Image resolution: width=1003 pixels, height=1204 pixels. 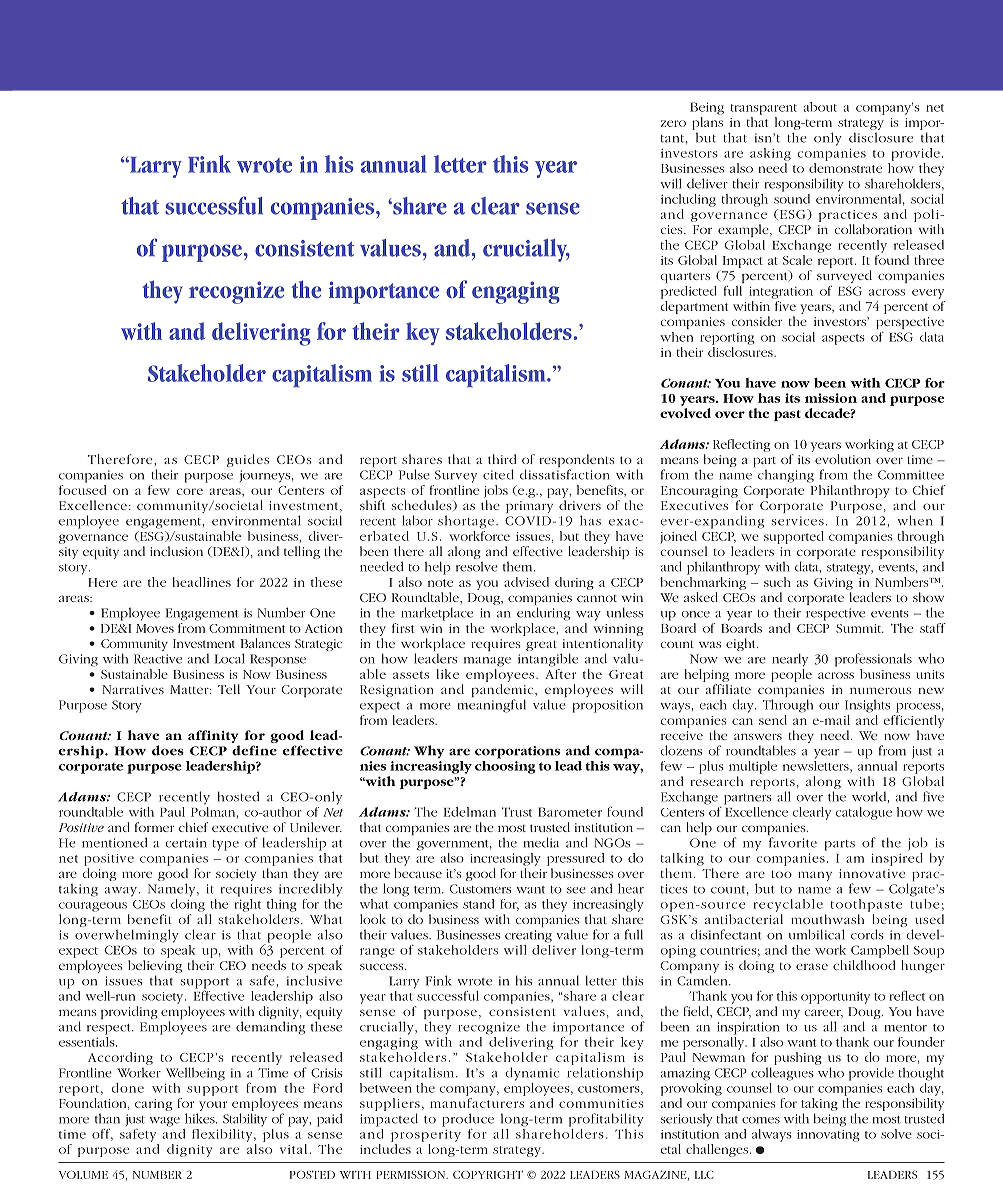 I want to click on wage, so click(x=164, y=1122).
